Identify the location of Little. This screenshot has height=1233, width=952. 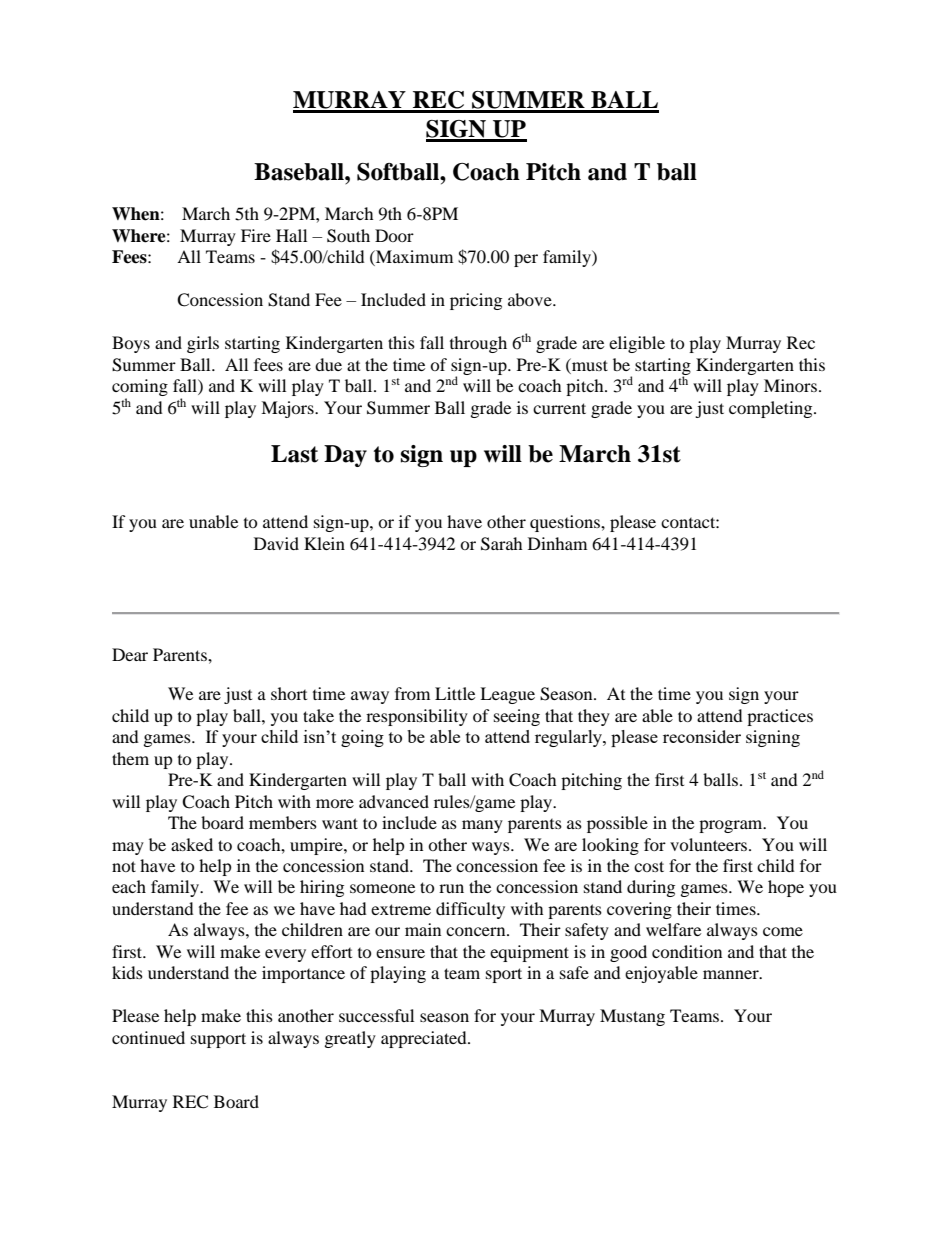
(455, 693).
